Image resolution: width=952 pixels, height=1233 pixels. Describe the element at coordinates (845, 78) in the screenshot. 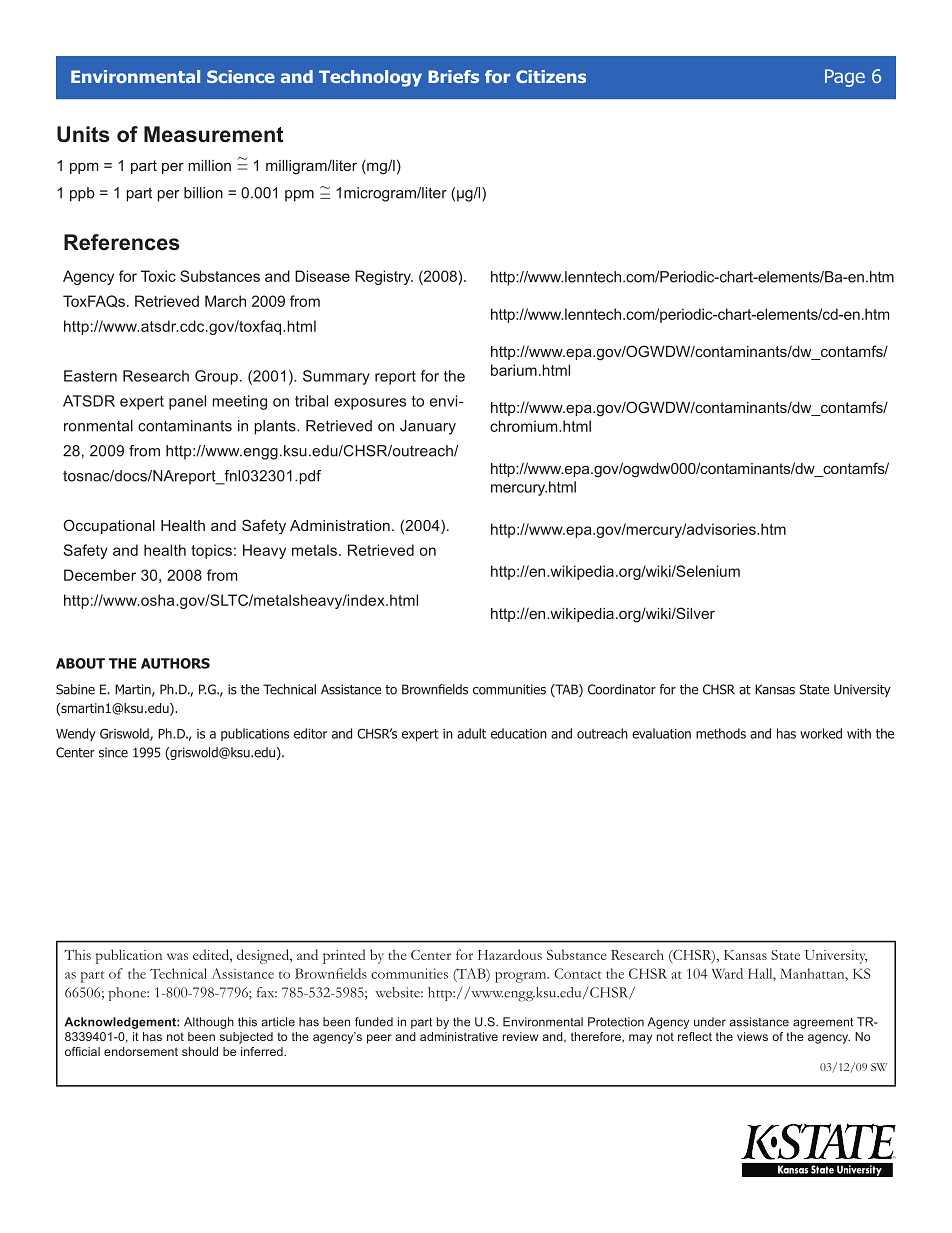

I see `Page` at that location.
